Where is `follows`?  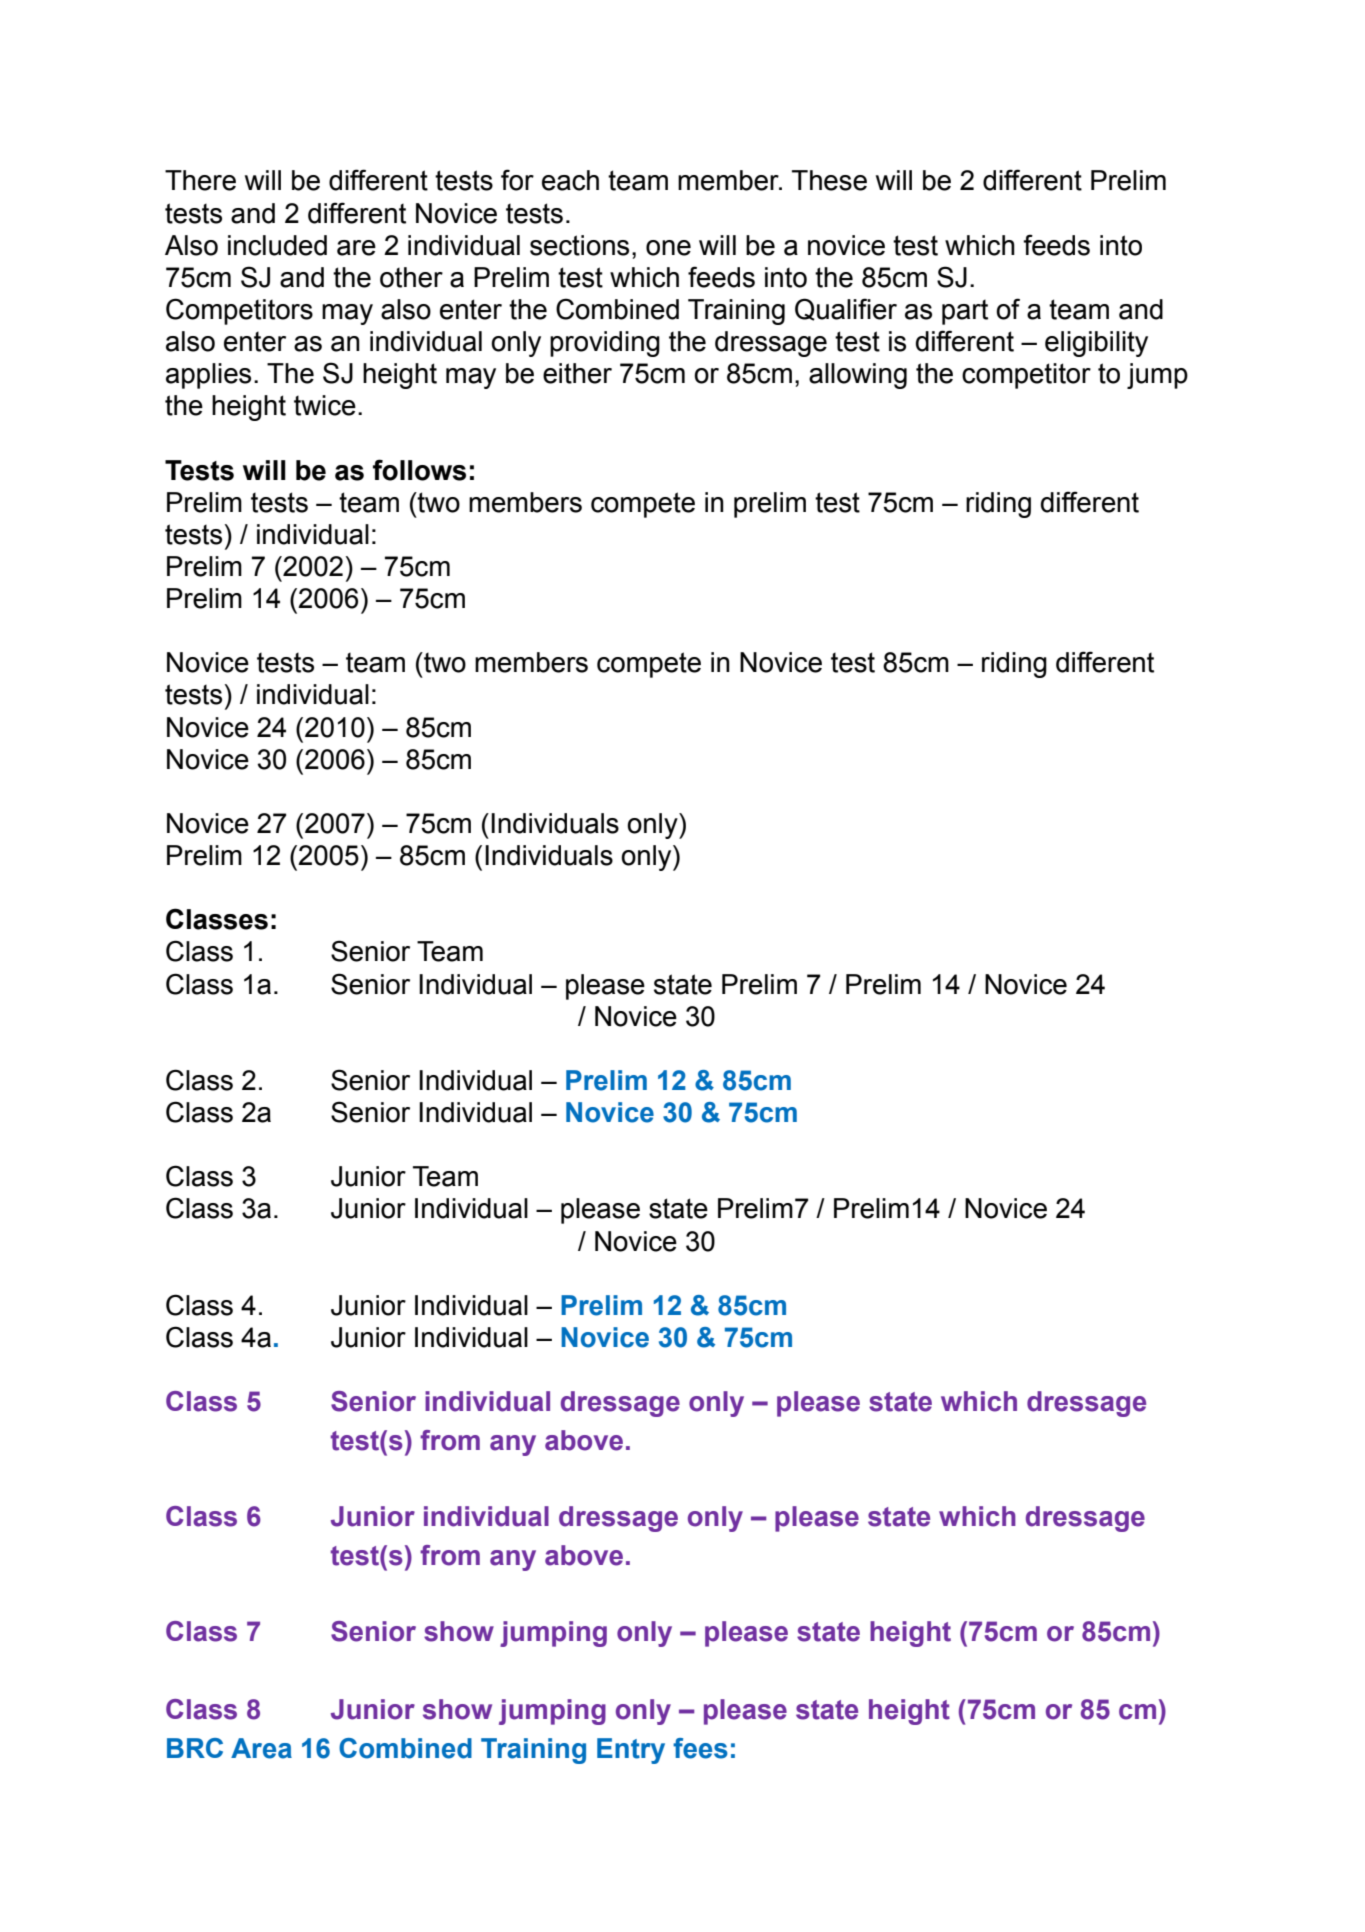
follows is located at coordinates (419, 470).
